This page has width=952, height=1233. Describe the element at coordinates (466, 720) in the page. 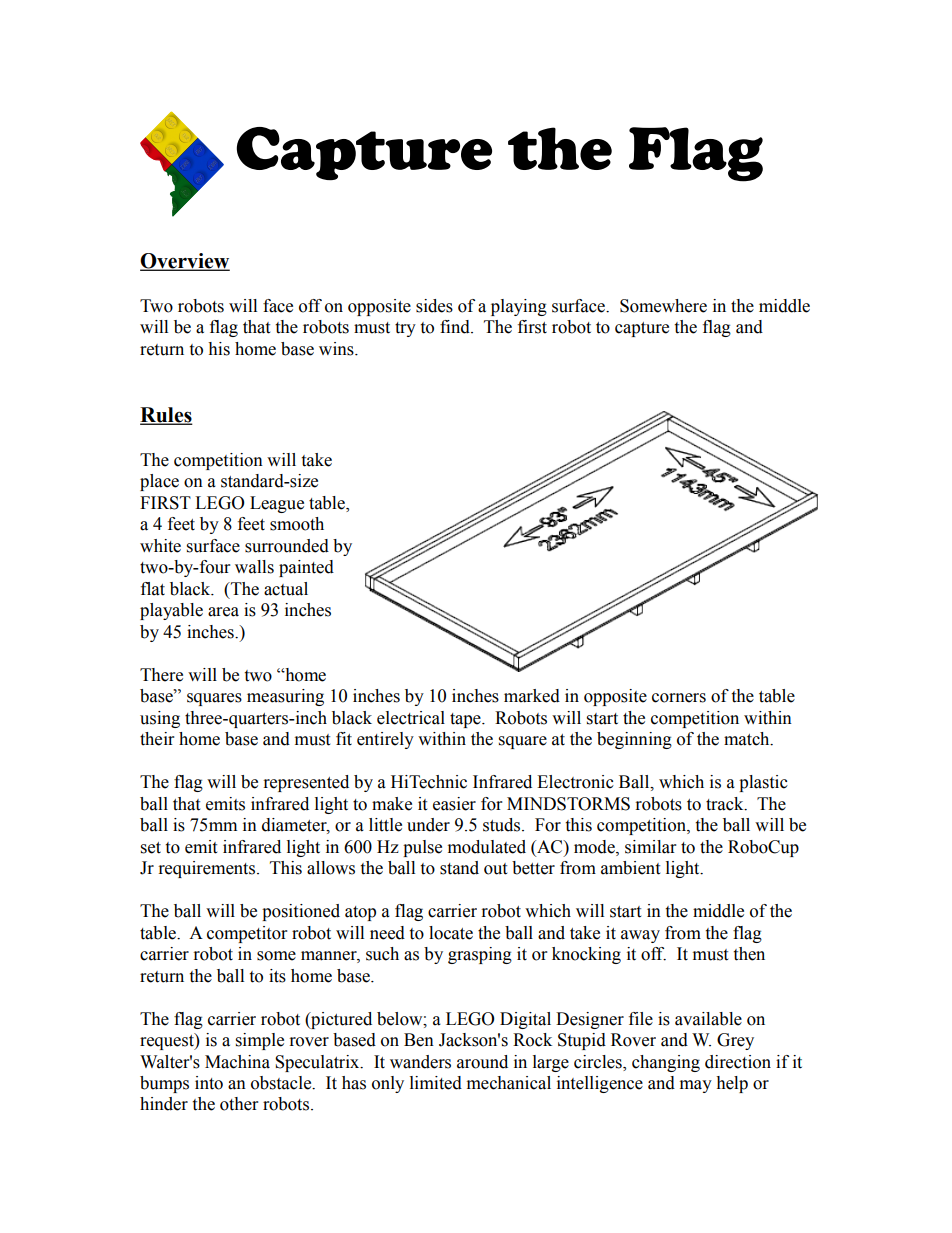

I see `tape` at that location.
